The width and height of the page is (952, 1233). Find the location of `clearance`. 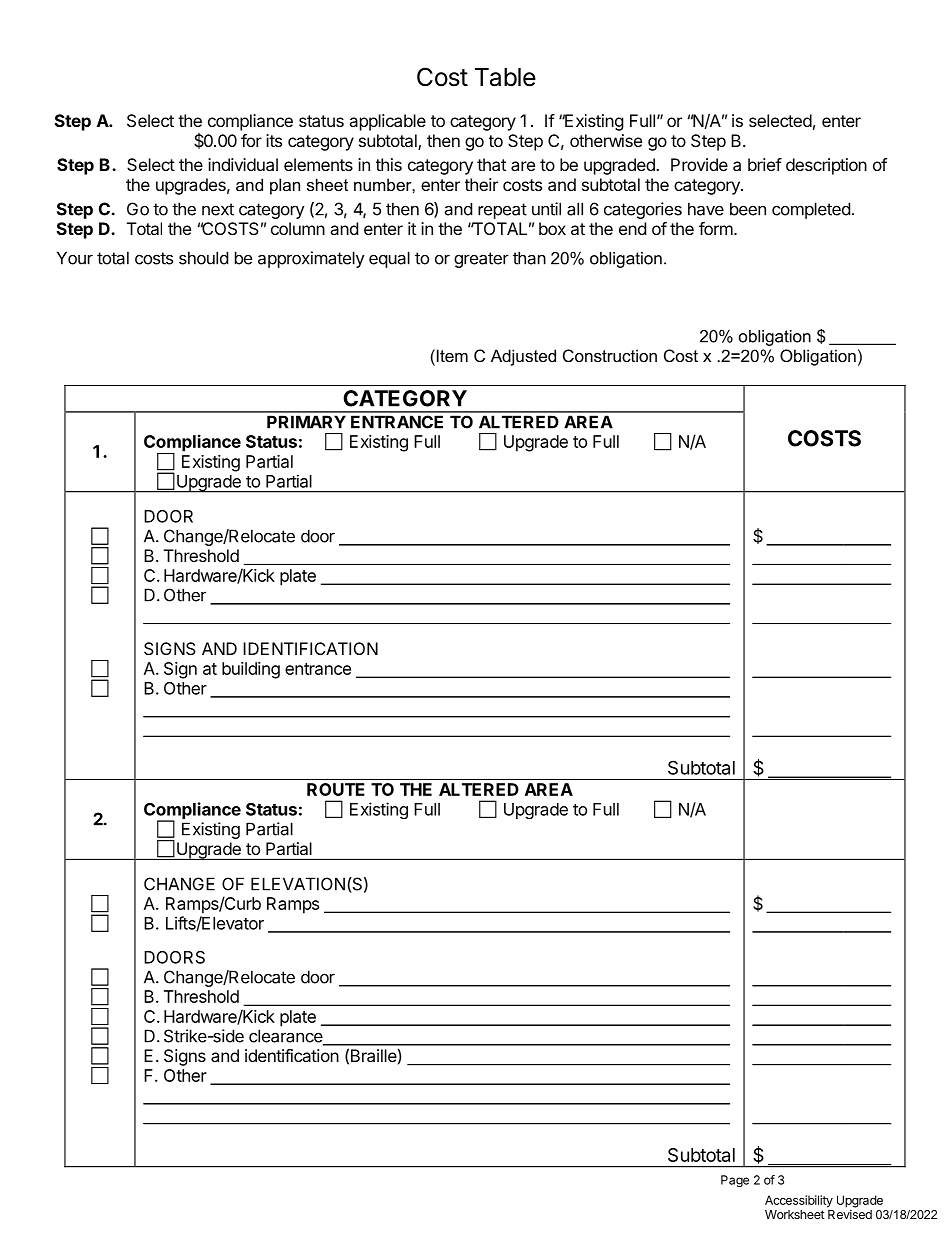

clearance is located at coordinates (287, 1037).
